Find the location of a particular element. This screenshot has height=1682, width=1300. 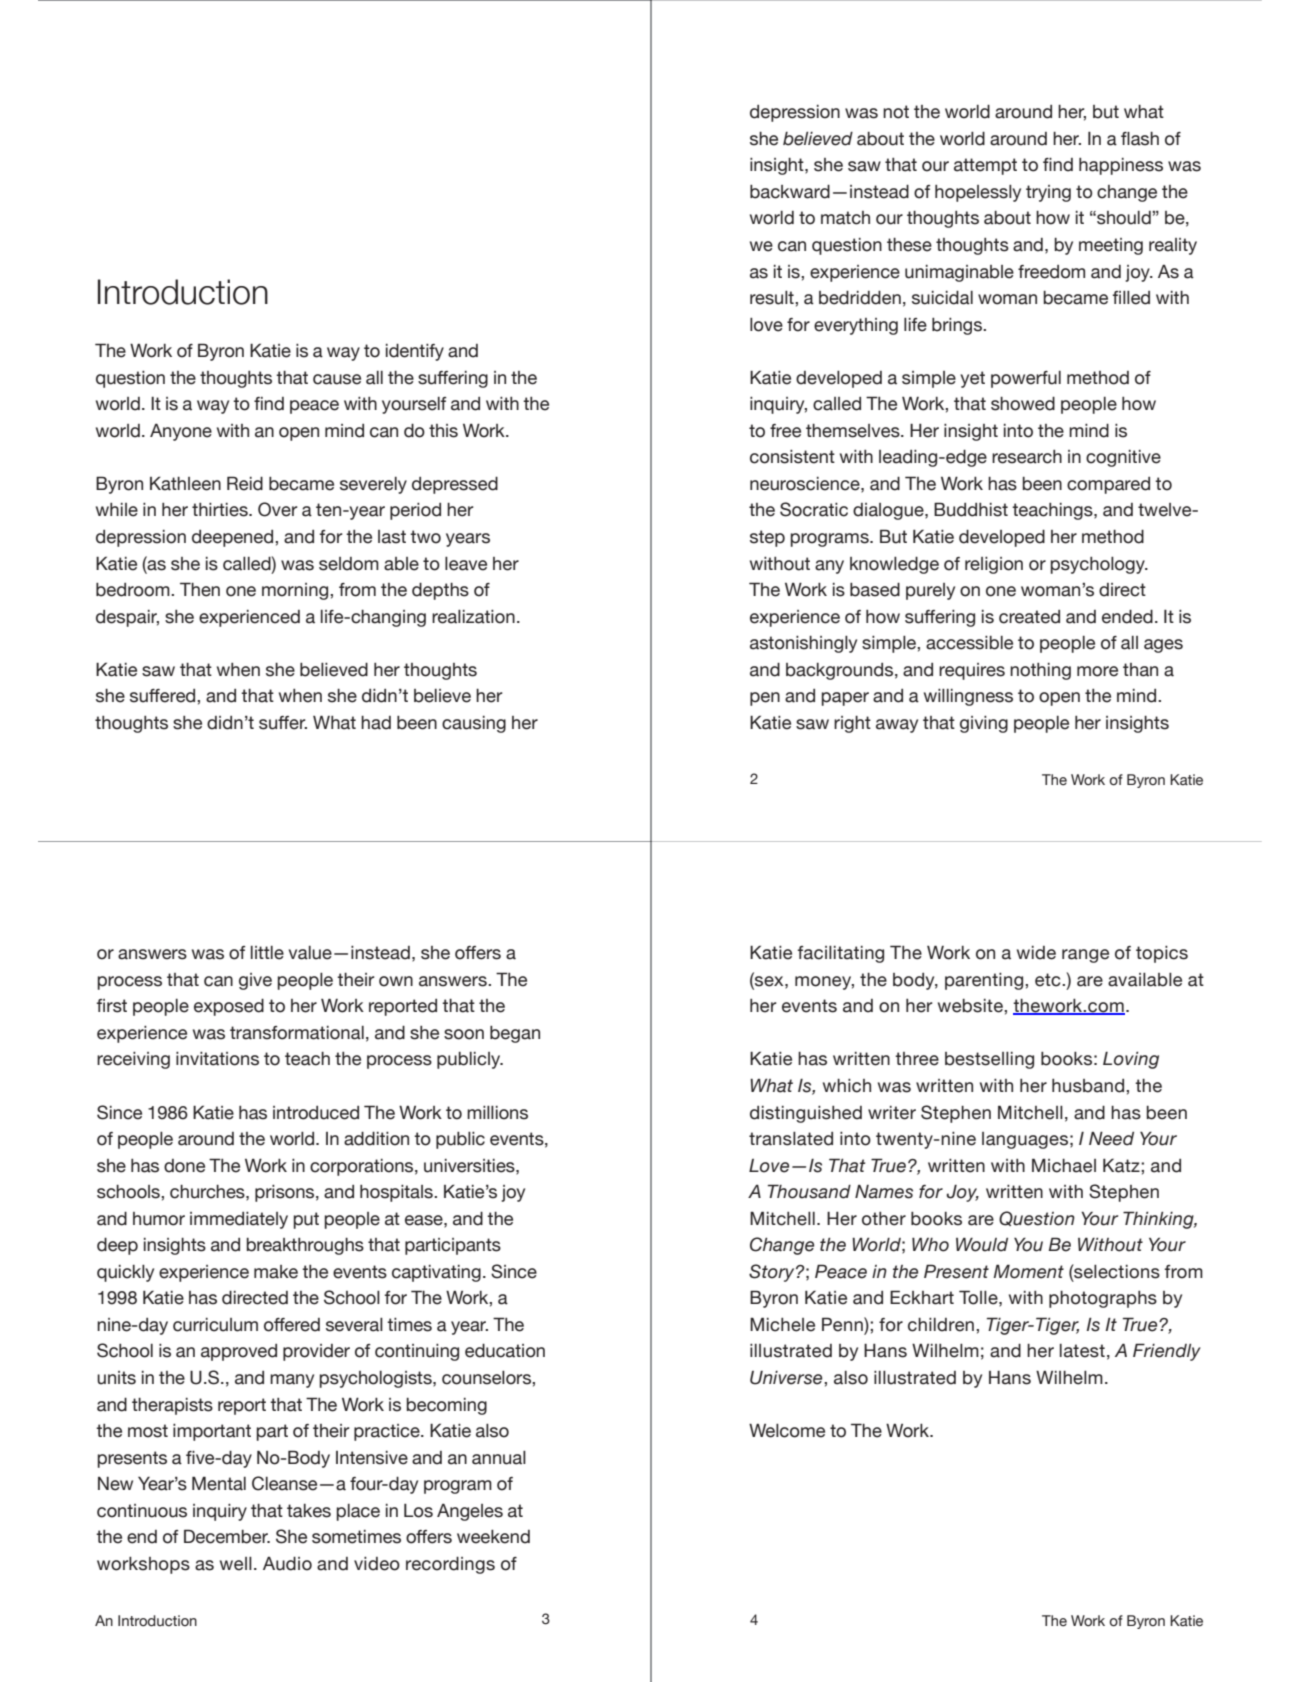

match is located at coordinates (845, 218).
